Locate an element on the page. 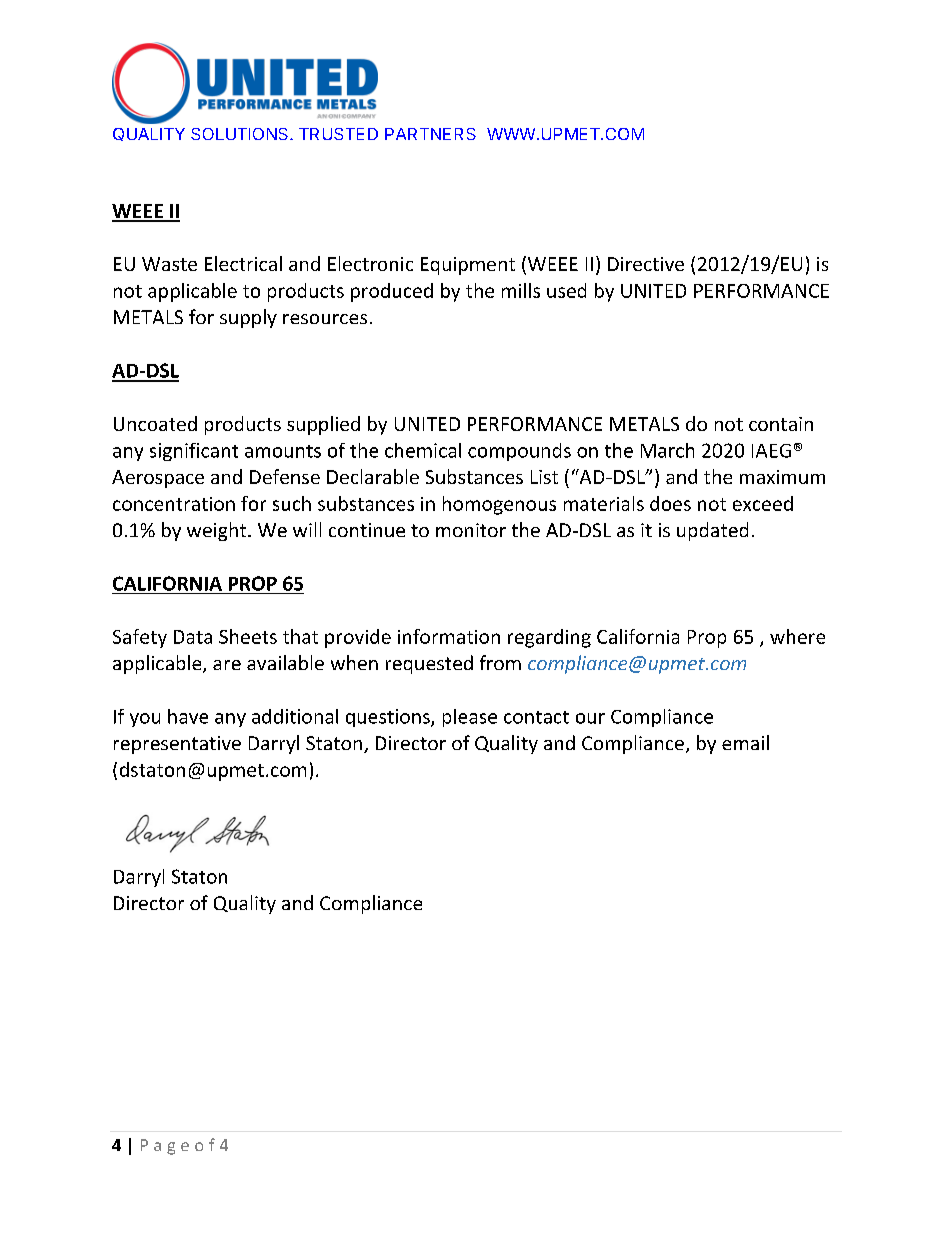  PARTNERS is located at coordinates (430, 134).
